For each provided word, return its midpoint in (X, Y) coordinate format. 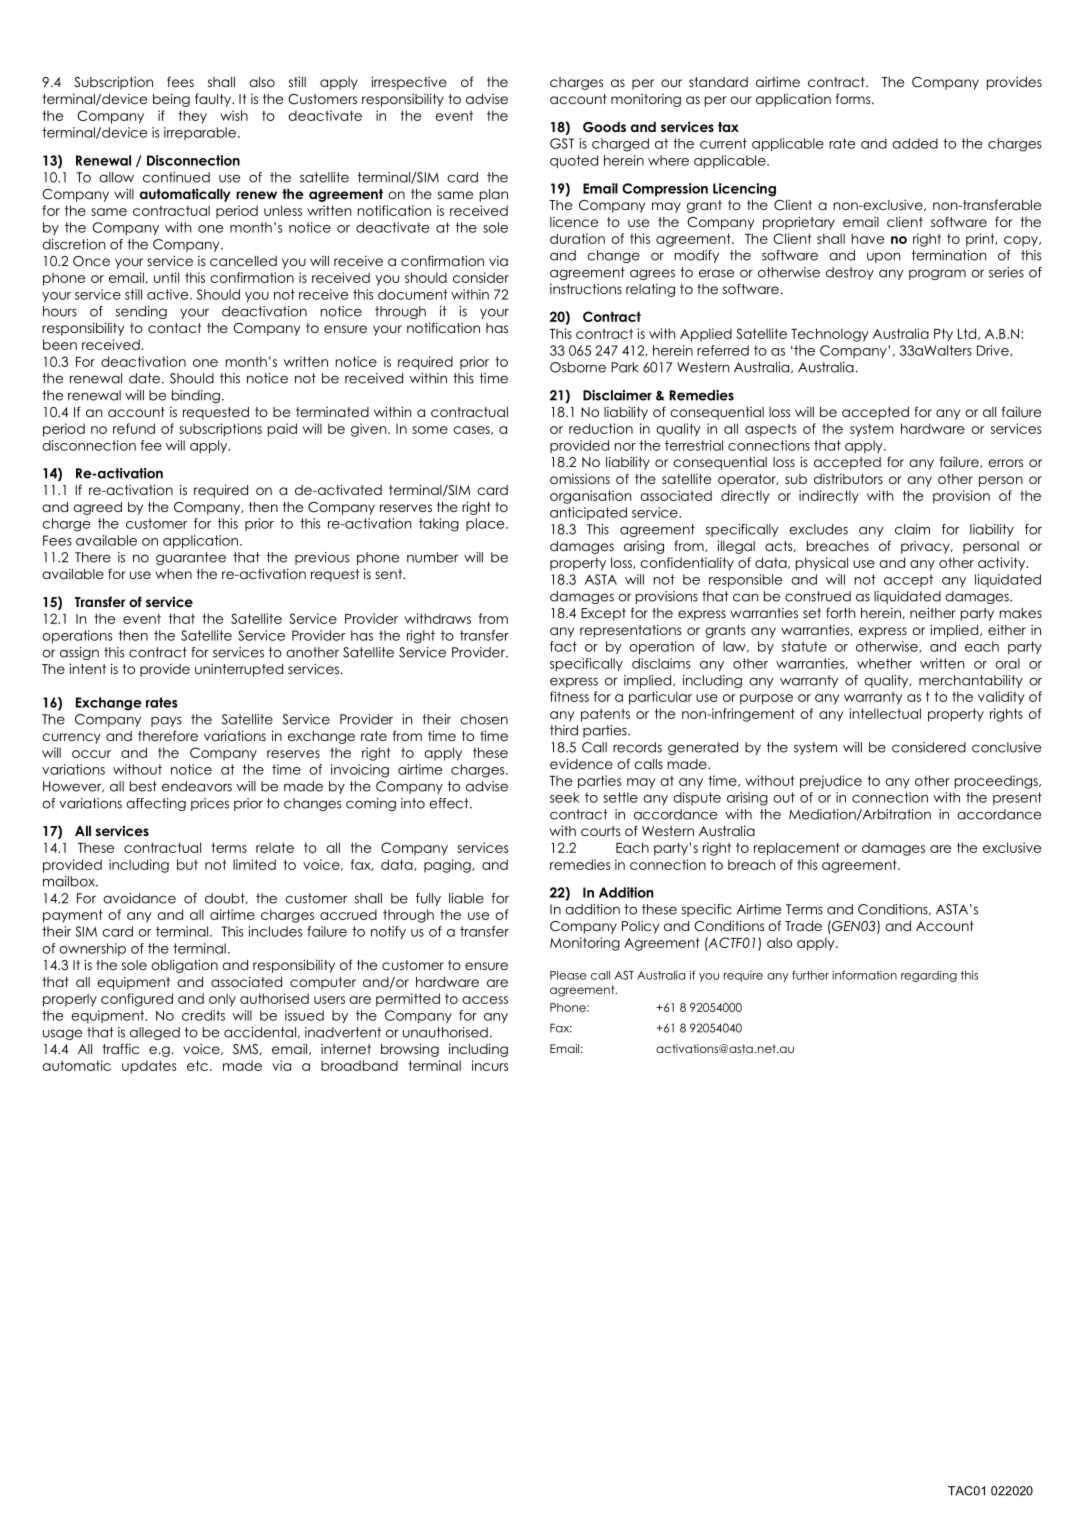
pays (166, 721)
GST (562, 143)
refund (134, 428)
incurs (490, 1065)
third (564, 730)
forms (854, 98)
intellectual (885, 713)
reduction (601, 428)
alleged (155, 1033)
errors (1005, 463)
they (192, 117)
